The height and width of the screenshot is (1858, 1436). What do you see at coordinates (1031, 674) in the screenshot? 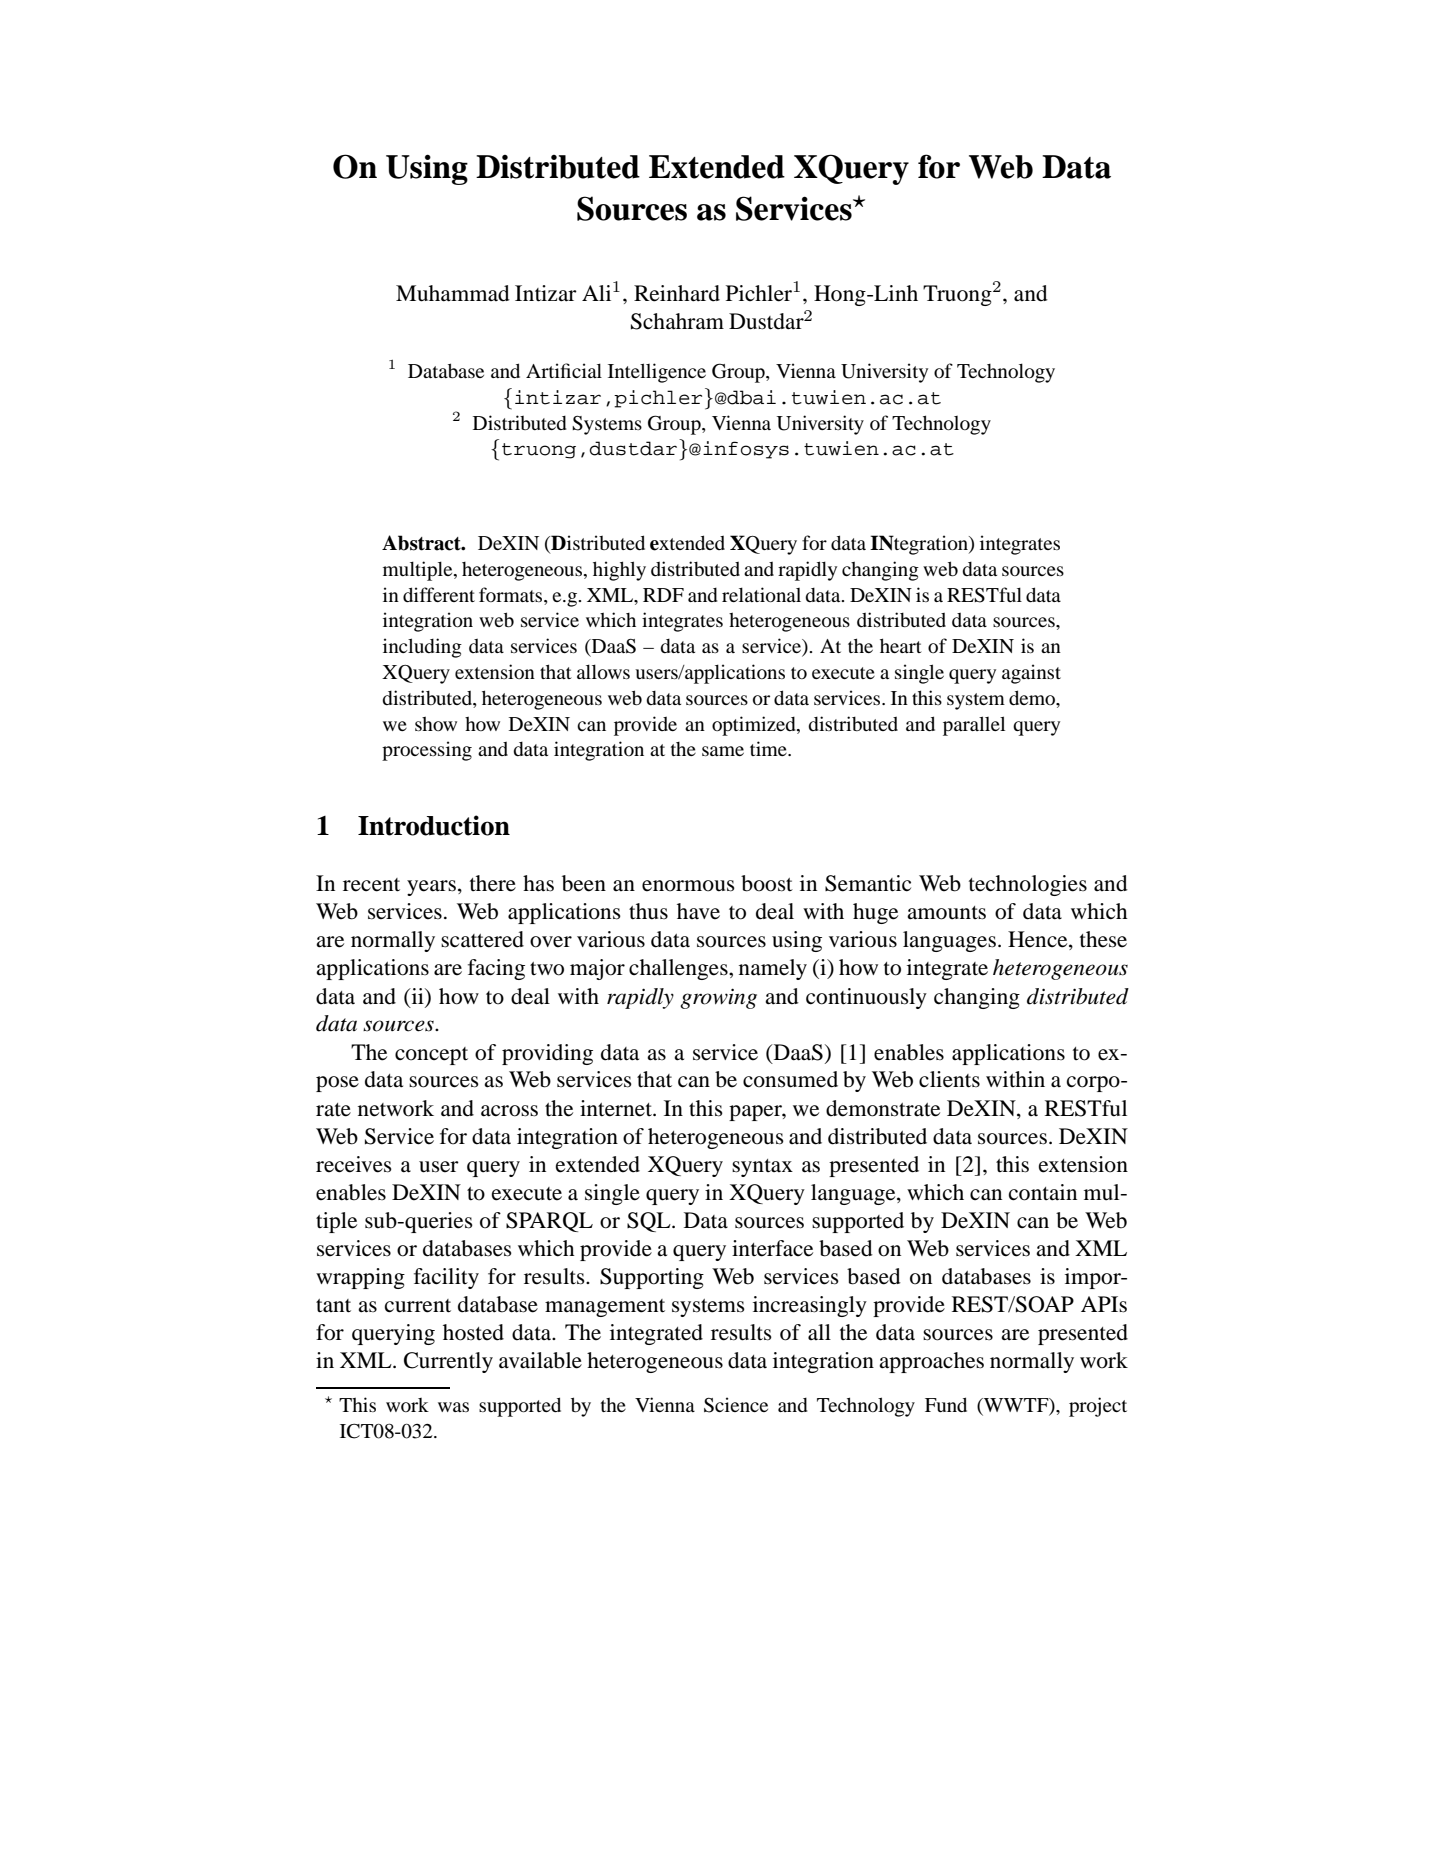
I see `against` at bounding box center [1031, 674].
